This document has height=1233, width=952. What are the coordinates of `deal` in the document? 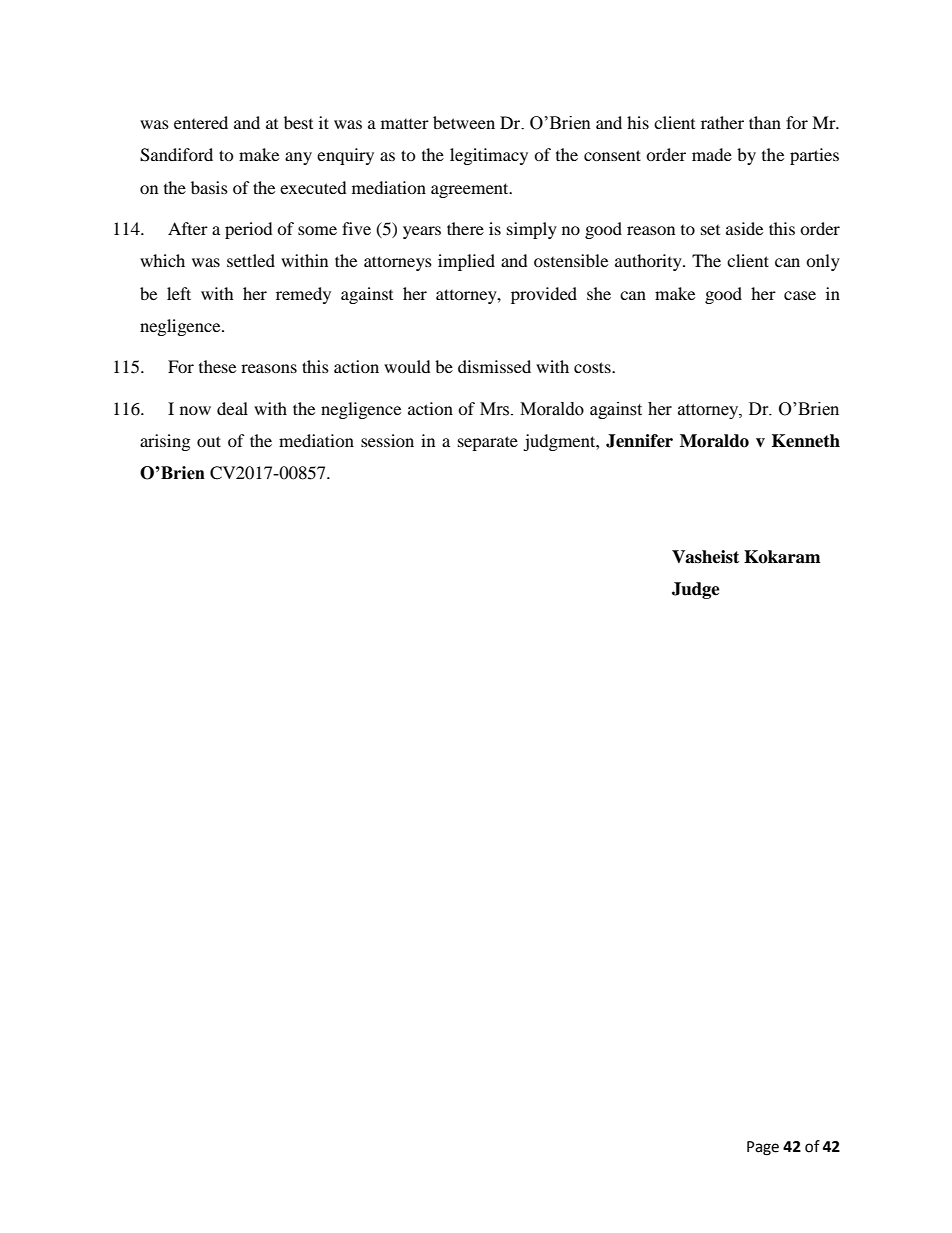 It's located at (232, 408).
